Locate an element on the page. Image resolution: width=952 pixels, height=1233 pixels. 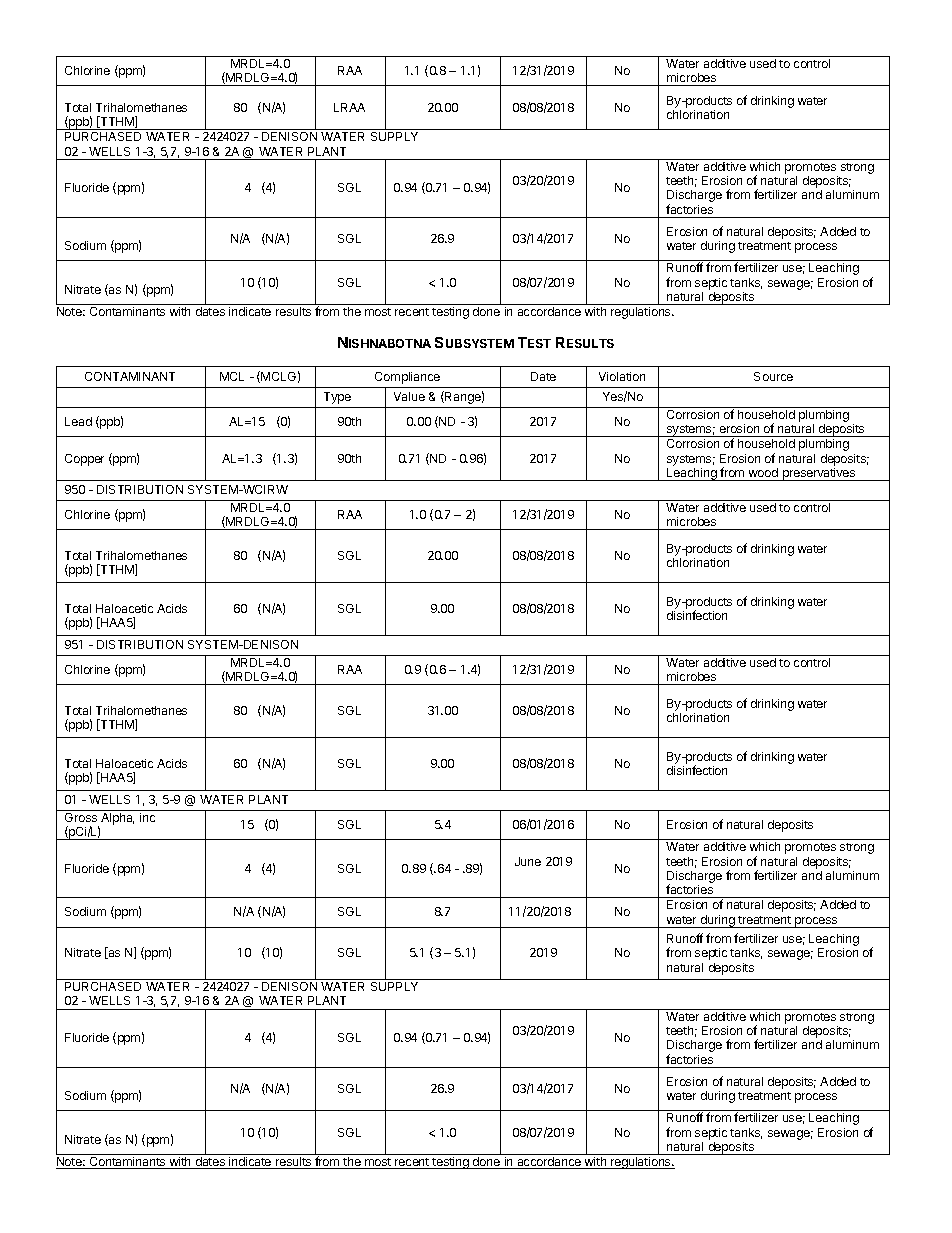
Value is located at coordinates (409, 396).
